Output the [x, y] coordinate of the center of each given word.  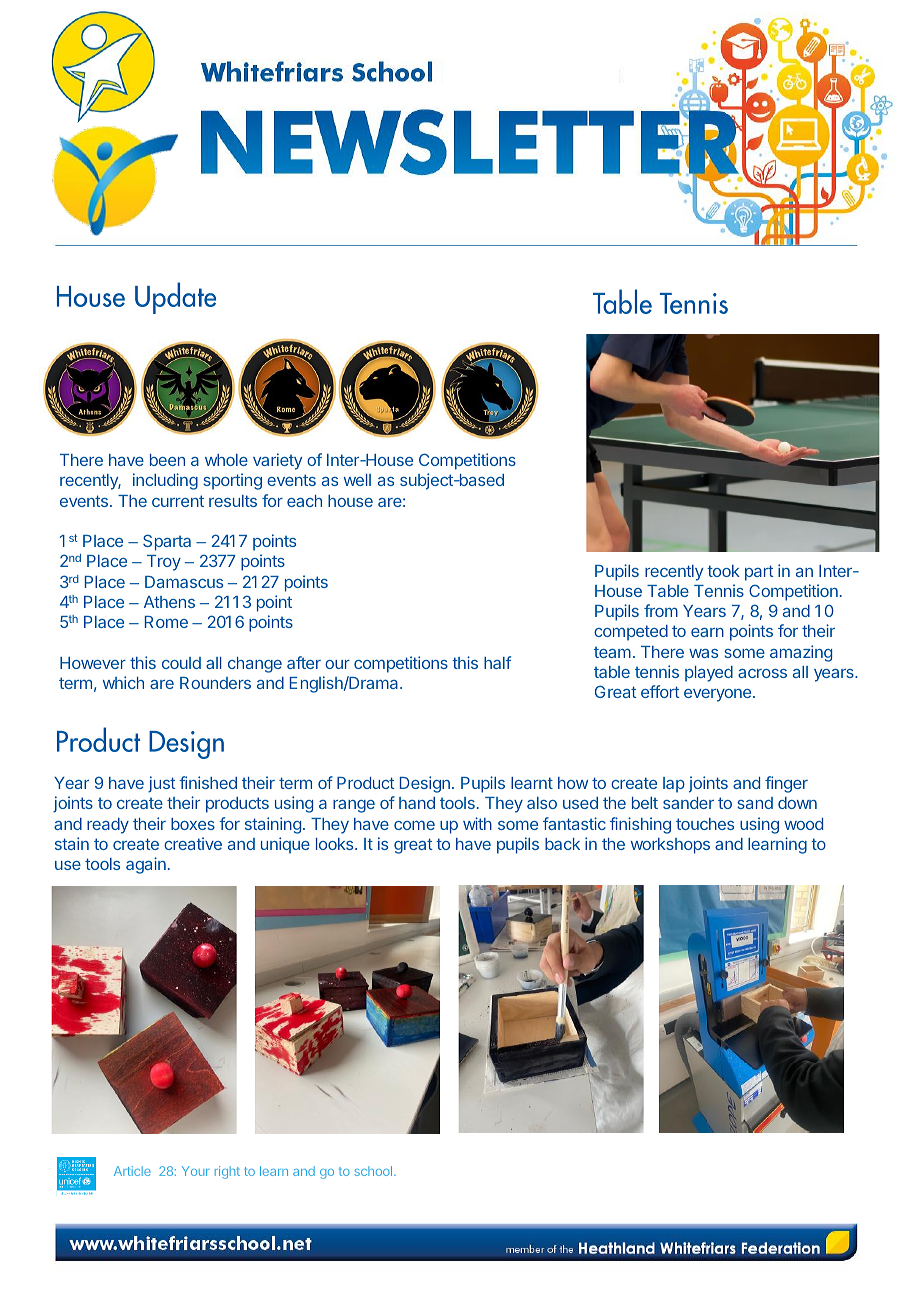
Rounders [215, 683]
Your [195, 1171]
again [146, 865]
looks [336, 844]
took [723, 571]
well [357, 480]
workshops [670, 846]
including [165, 481]
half [497, 662]
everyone [719, 695]
